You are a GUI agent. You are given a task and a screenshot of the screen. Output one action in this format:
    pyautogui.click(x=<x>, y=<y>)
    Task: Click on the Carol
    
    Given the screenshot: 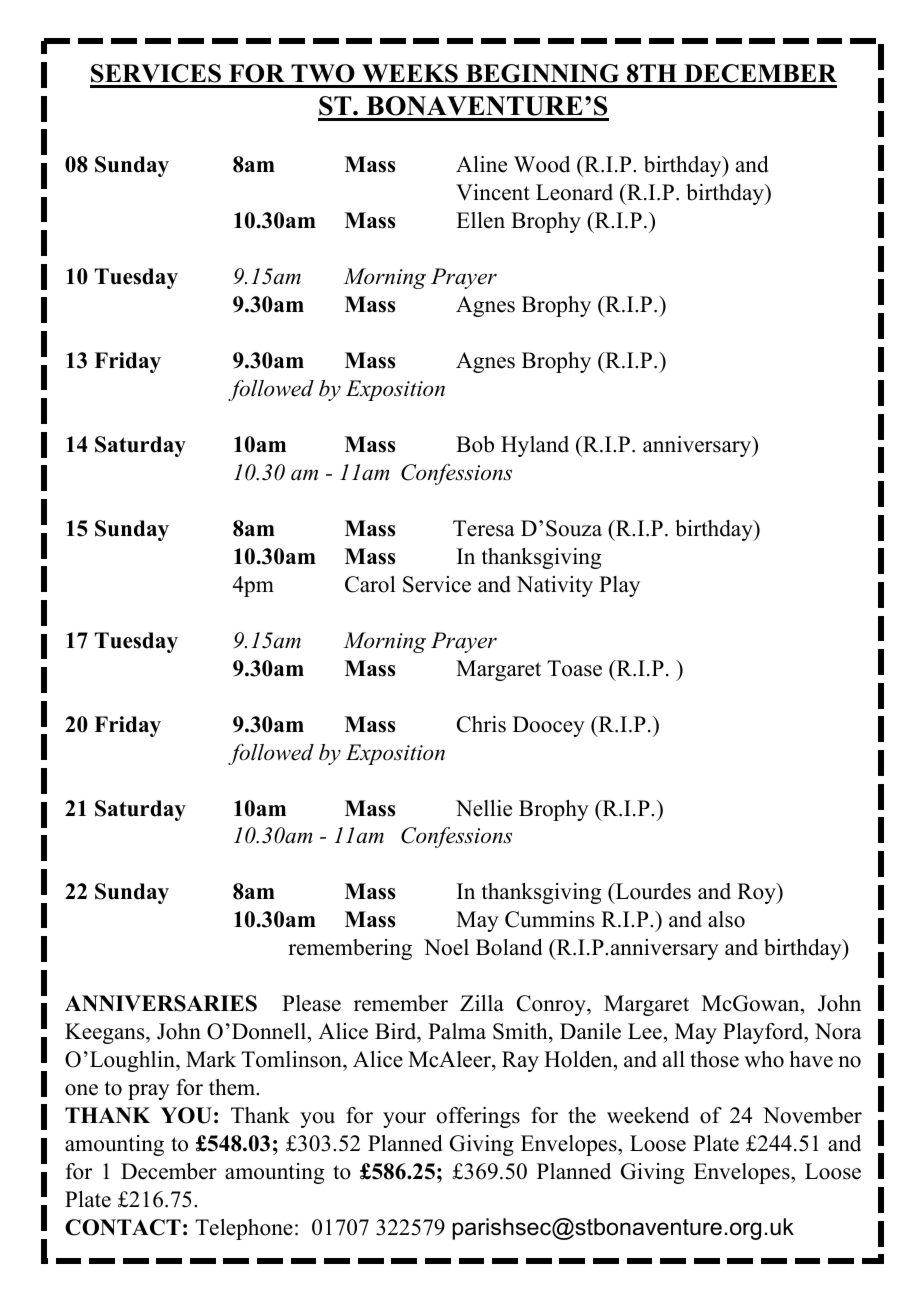 What is the action you would take?
    pyautogui.click(x=370, y=584)
